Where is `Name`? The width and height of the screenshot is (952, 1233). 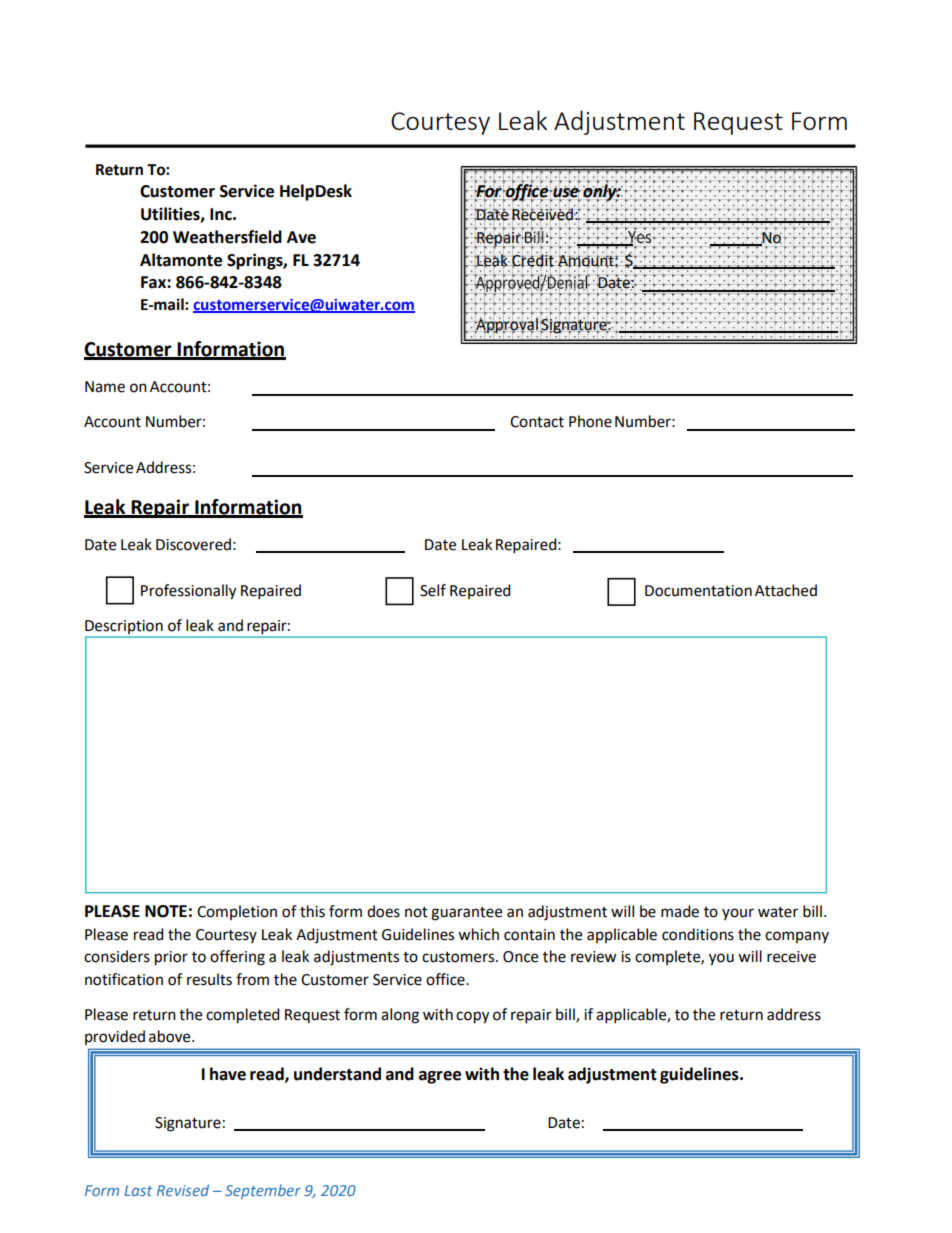 Name is located at coordinates (105, 387).
